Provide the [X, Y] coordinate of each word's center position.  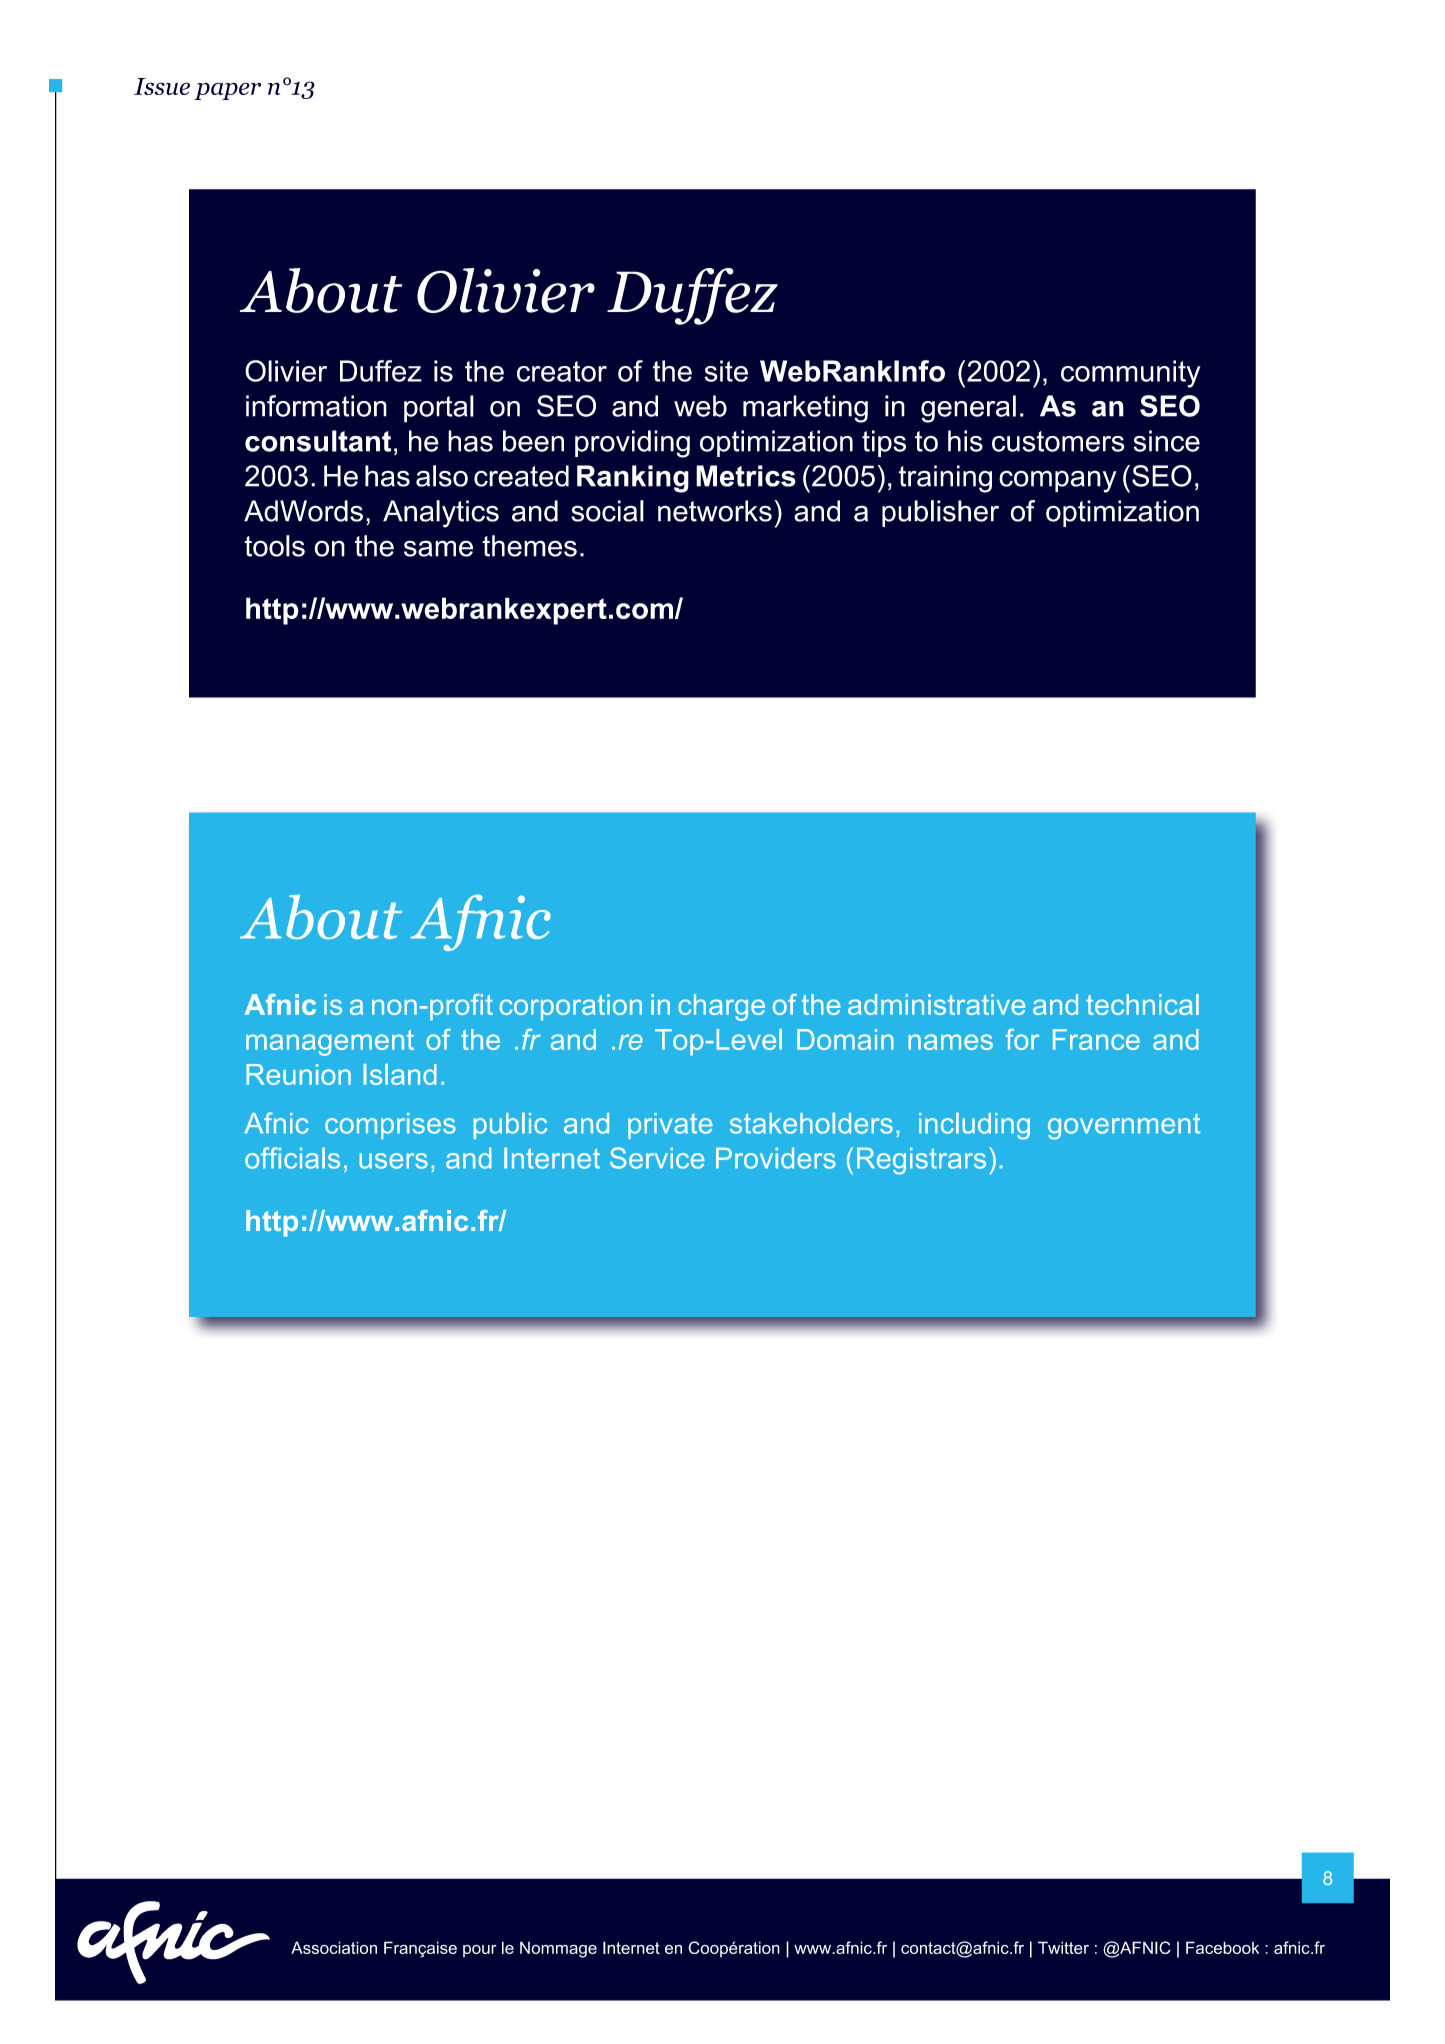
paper [227, 91]
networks [715, 511]
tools [274, 546]
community [1131, 374]
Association [334, 1947]
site [726, 371]
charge [721, 1007]
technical [1142, 1004]
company [1058, 481]
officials [292, 1158]
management [330, 1043]
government [1124, 1127]
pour [480, 1951]
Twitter [1063, 1947]
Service [657, 1158]
